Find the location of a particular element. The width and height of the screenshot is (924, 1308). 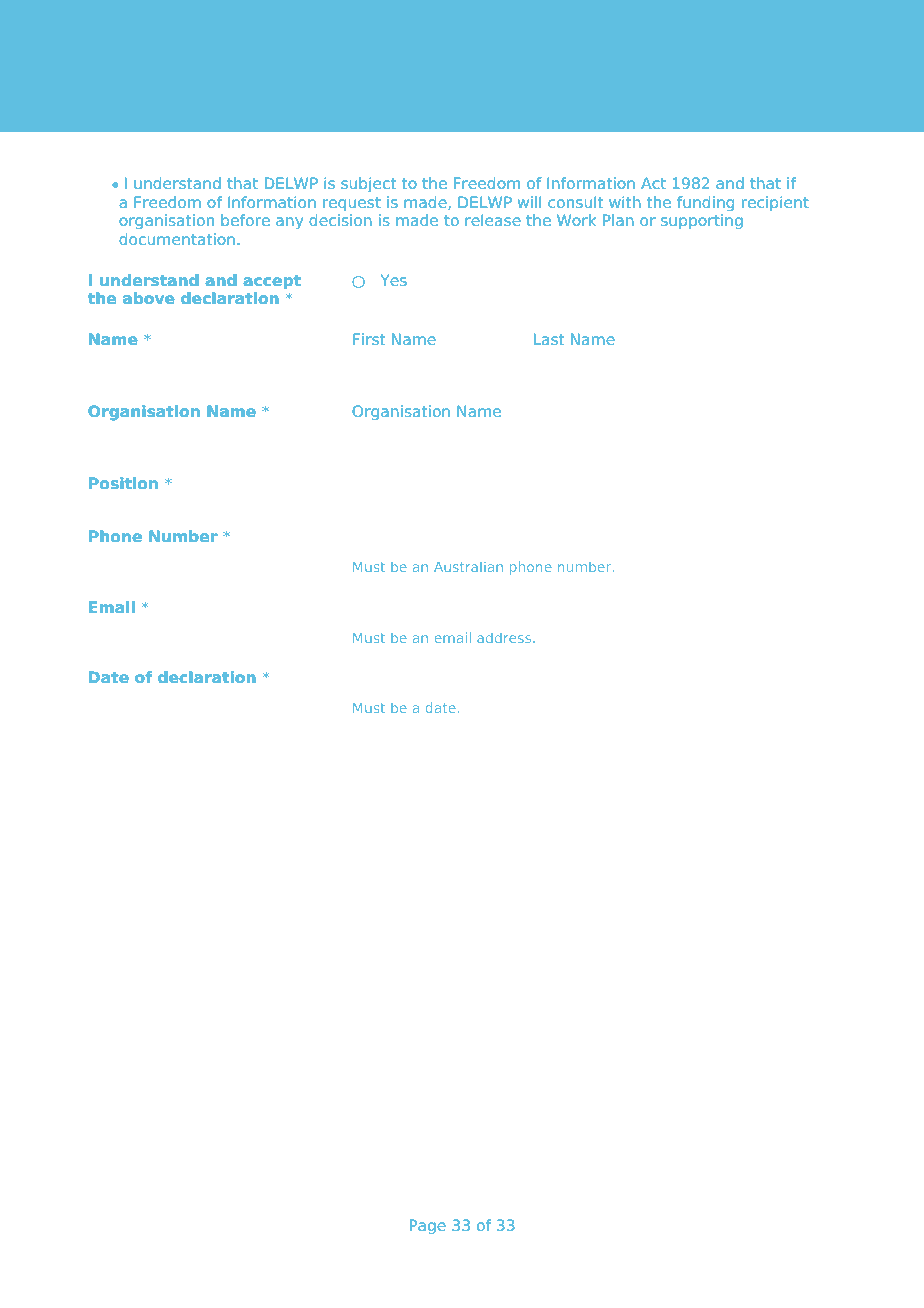

Preview is located at coordinates (178, 83).
